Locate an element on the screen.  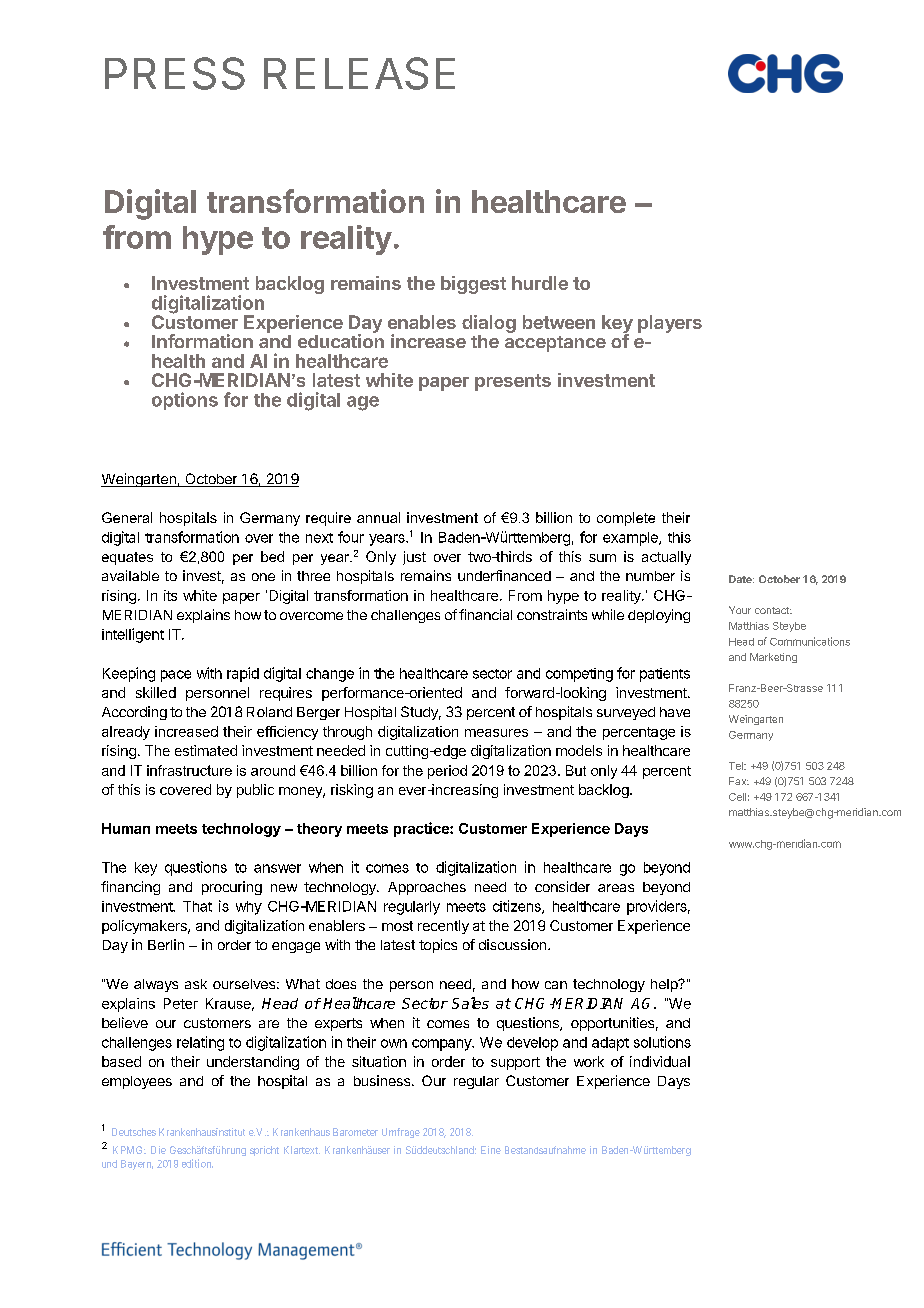
financial is located at coordinates (485, 614).
